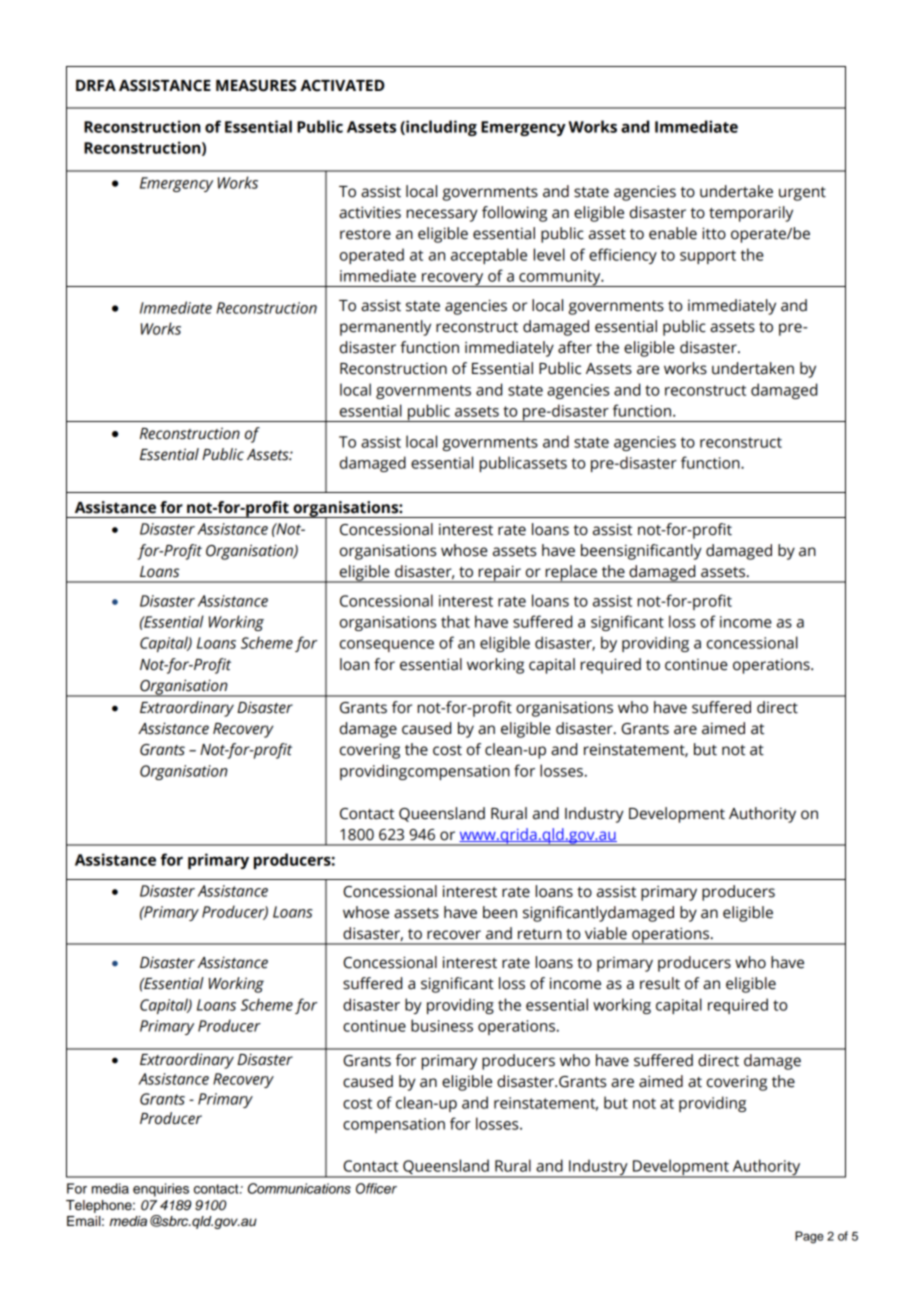  What do you see at coordinates (442, 1025) in the page?
I see `business` at bounding box center [442, 1025].
